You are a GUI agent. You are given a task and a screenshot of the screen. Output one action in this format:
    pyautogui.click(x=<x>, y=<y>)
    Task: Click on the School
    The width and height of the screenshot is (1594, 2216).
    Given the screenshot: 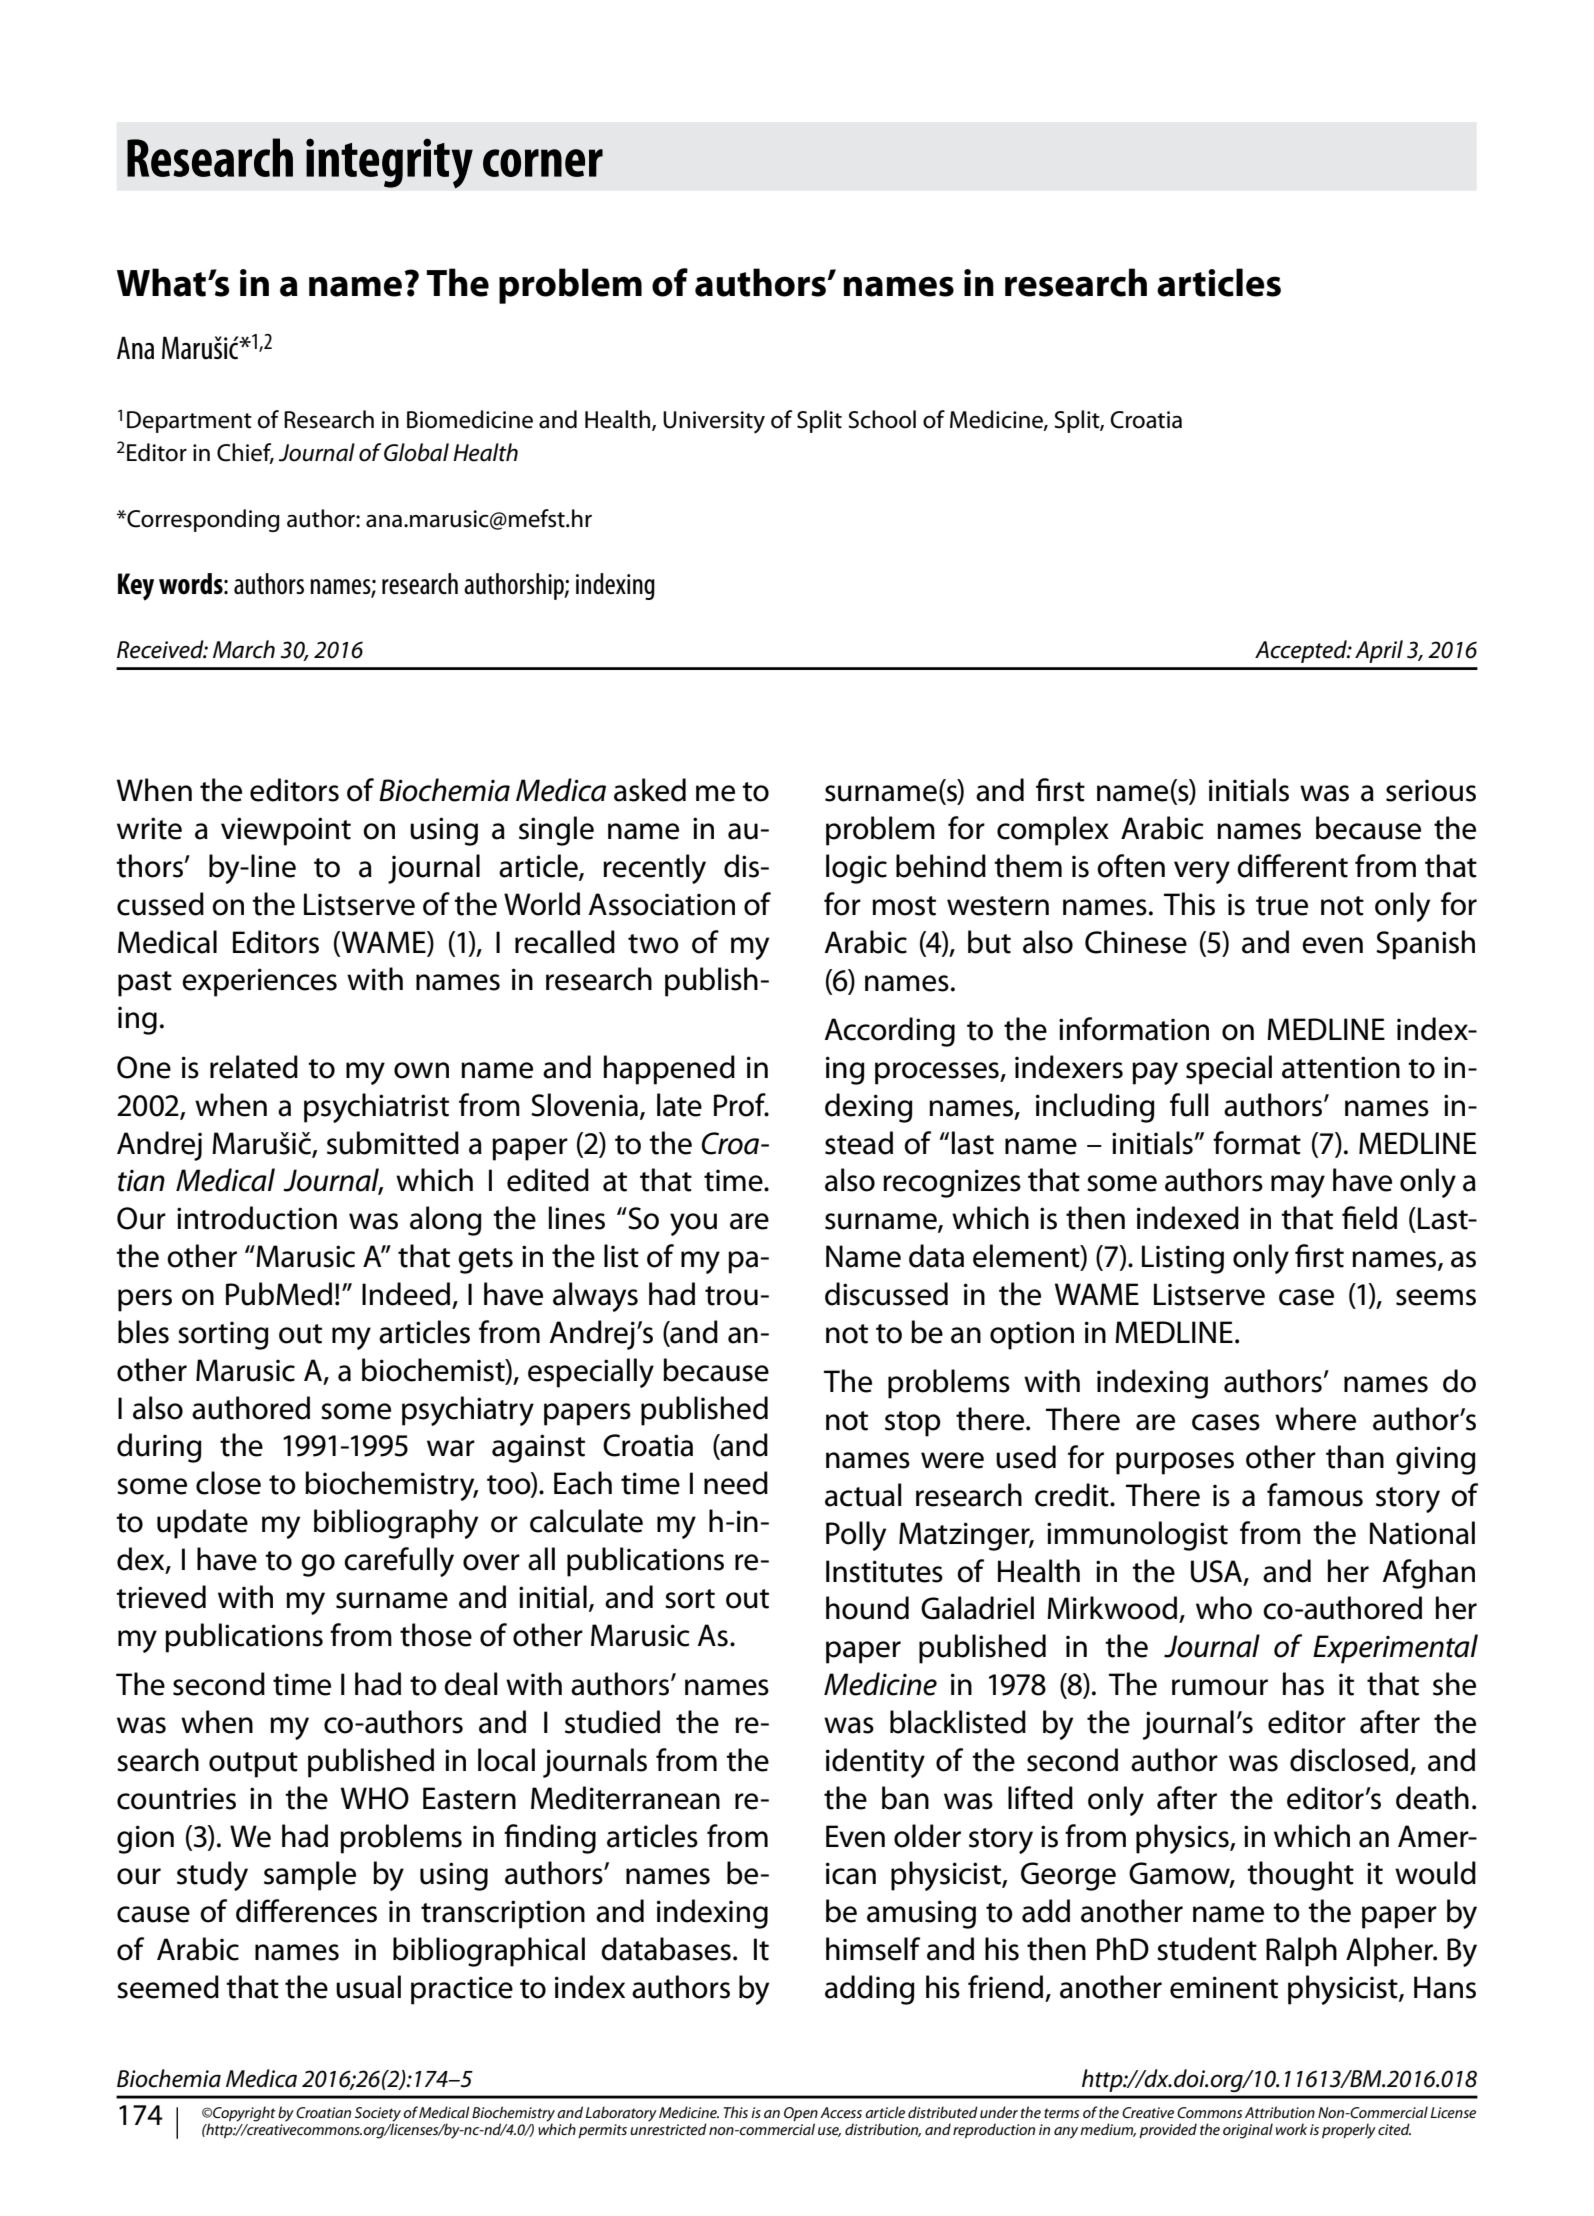 What is the action you would take?
    pyautogui.click(x=882, y=419)
